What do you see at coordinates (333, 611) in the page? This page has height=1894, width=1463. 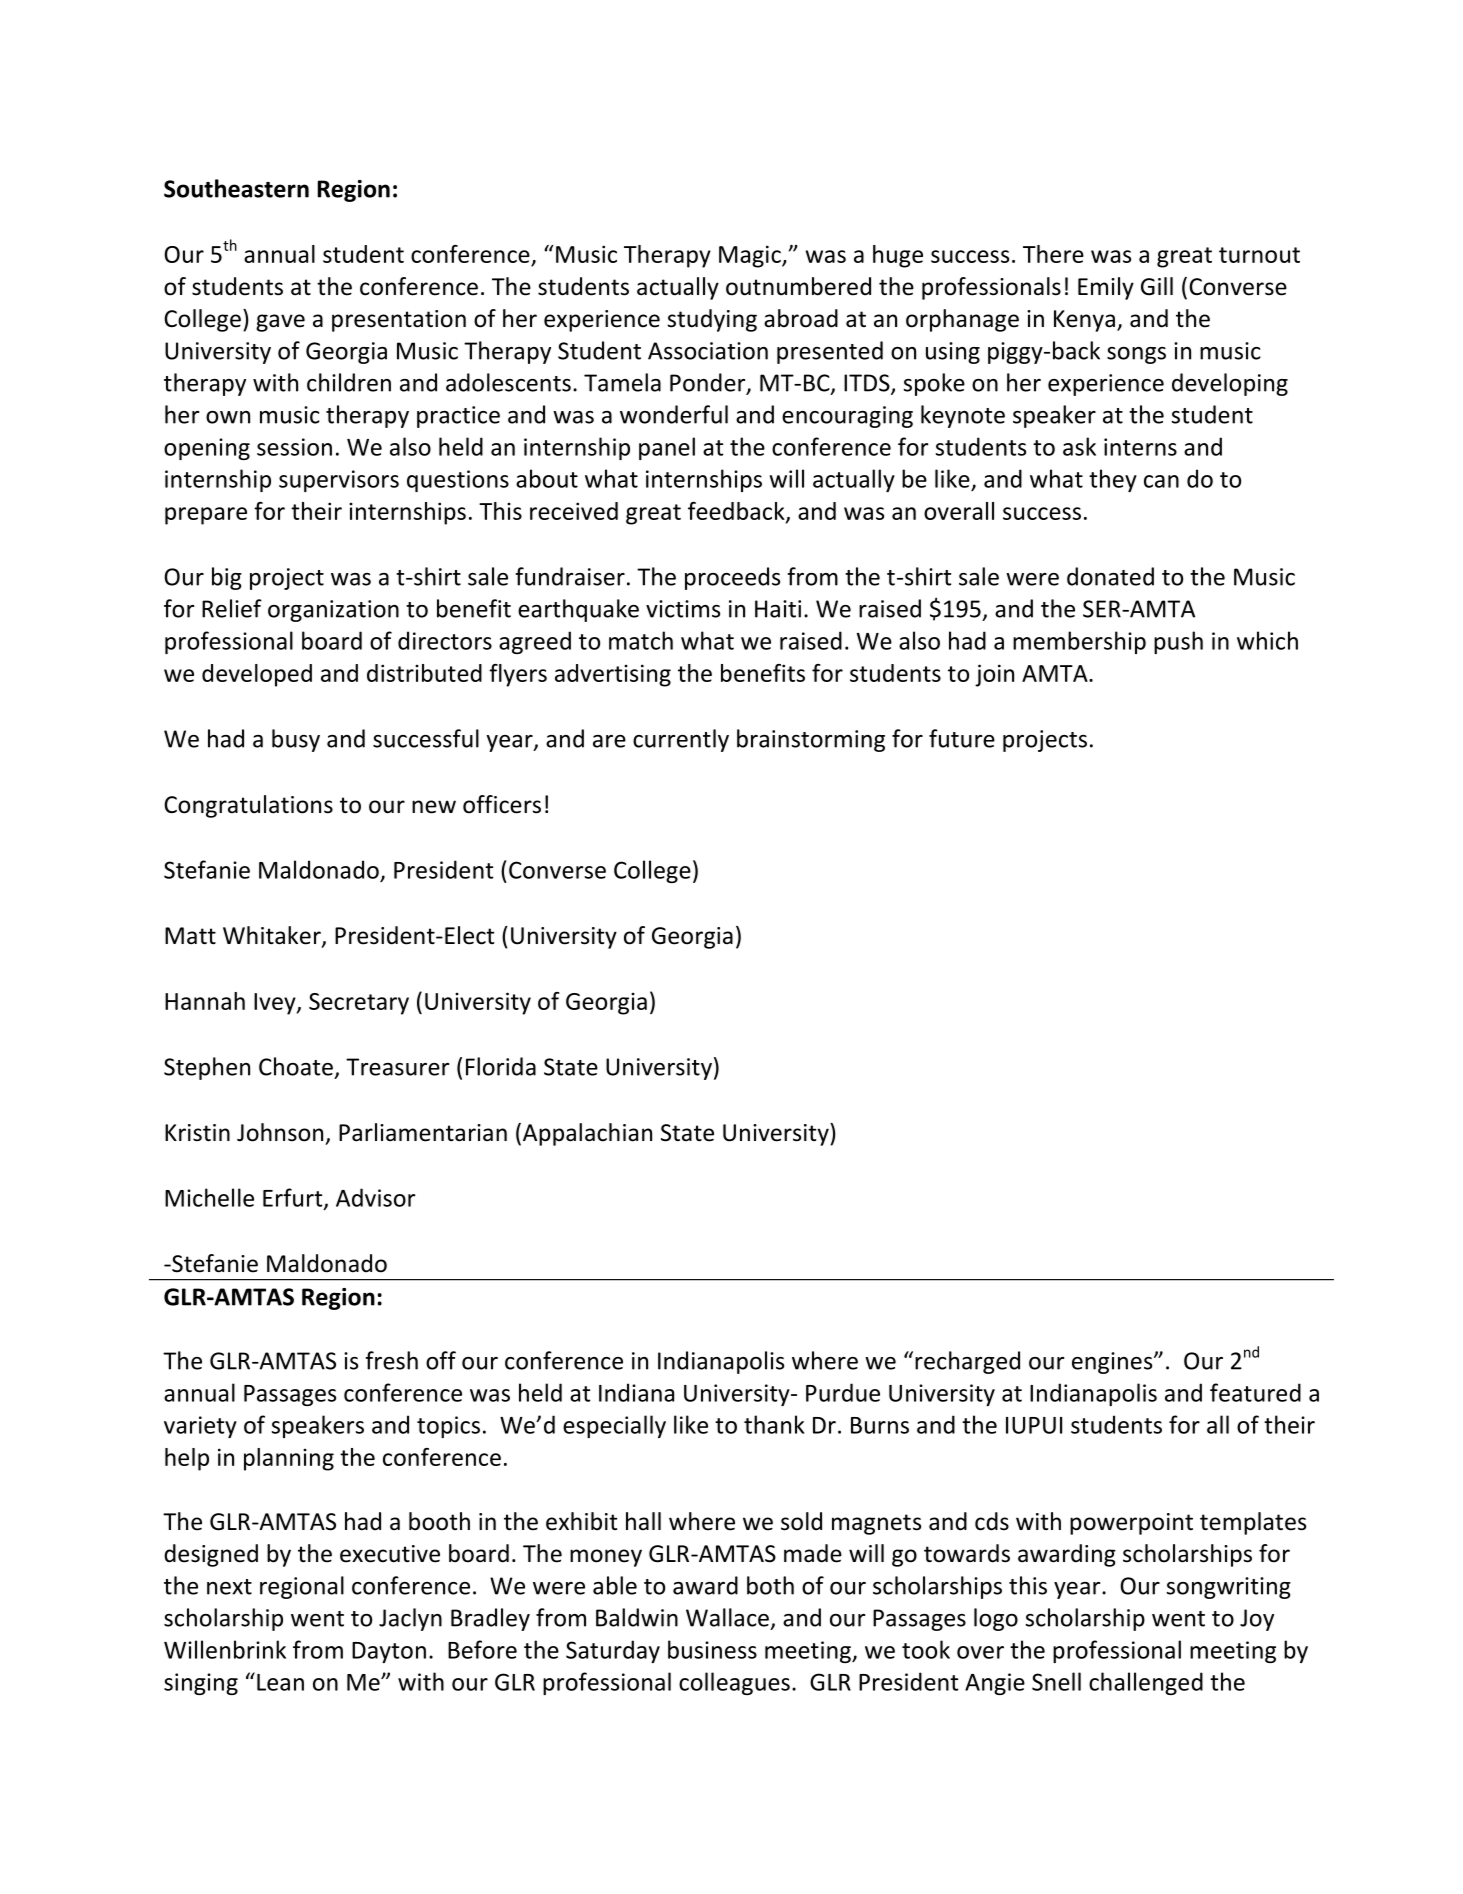 I see `organization` at bounding box center [333, 611].
